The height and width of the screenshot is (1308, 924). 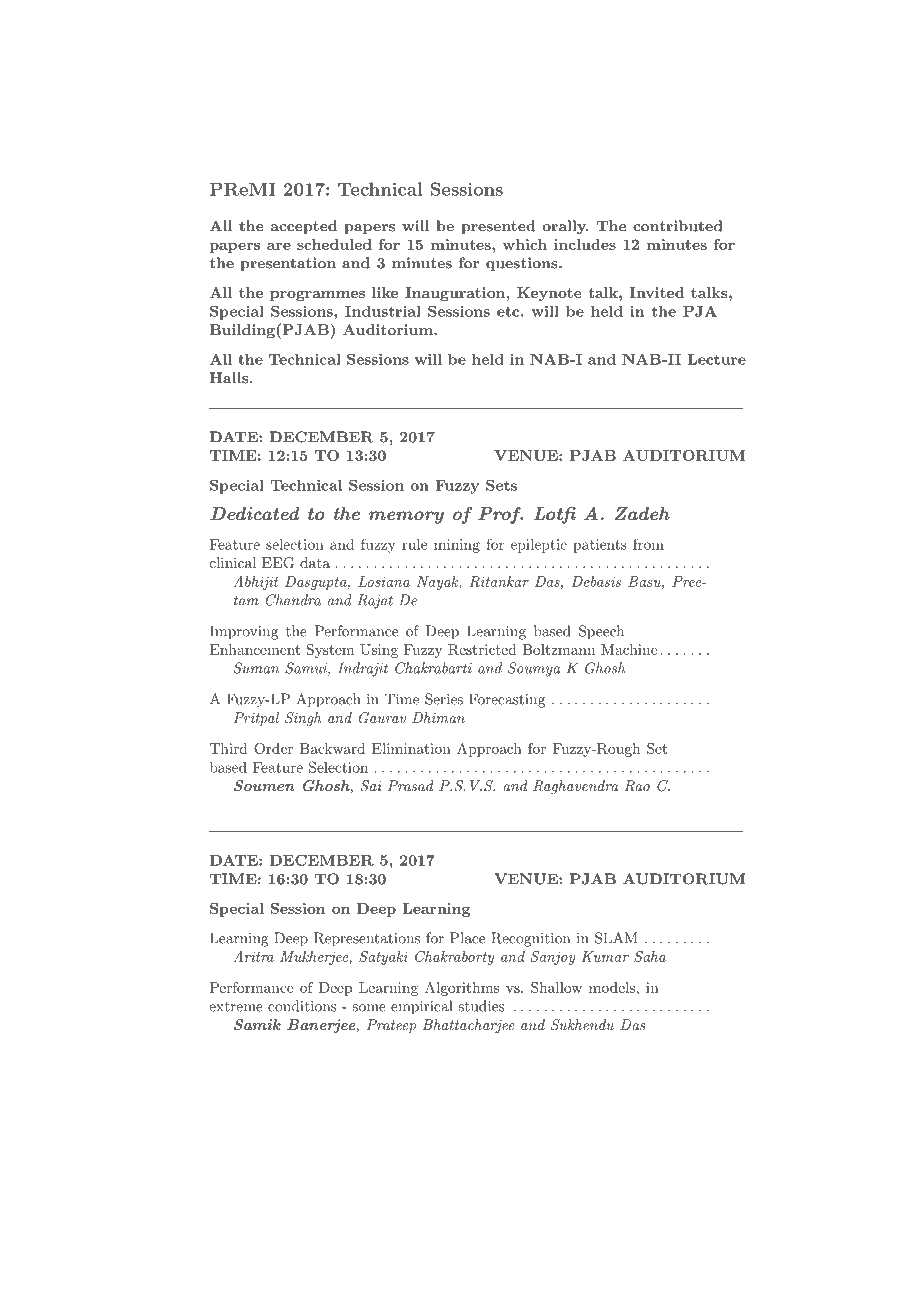 I want to click on Rao, so click(x=637, y=786).
